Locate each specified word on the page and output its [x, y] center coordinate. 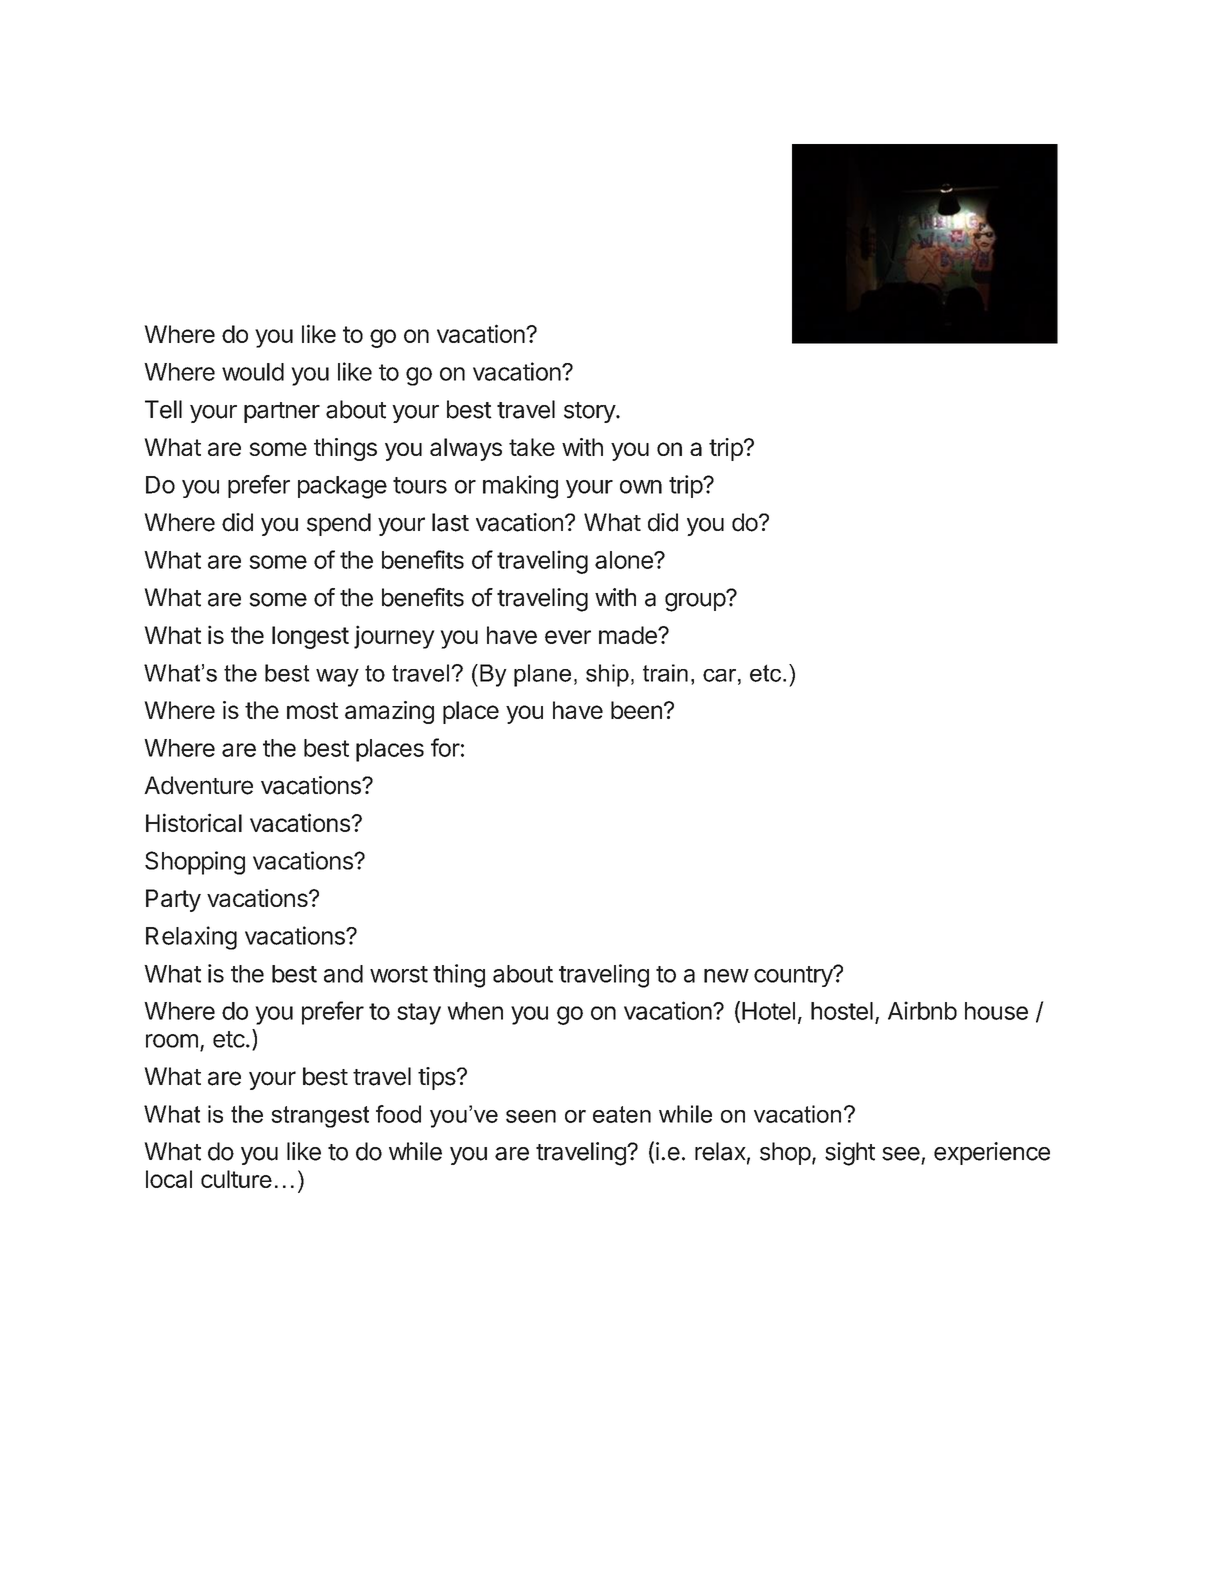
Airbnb [922, 1010]
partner [282, 412]
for [445, 747]
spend [339, 524]
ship [607, 675]
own [641, 487]
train [665, 673]
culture [236, 1179]
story [590, 412]
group [696, 601]
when [475, 1011]
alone [625, 560]
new [726, 976]
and [343, 974]
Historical [194, 822]
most [312, 710]
